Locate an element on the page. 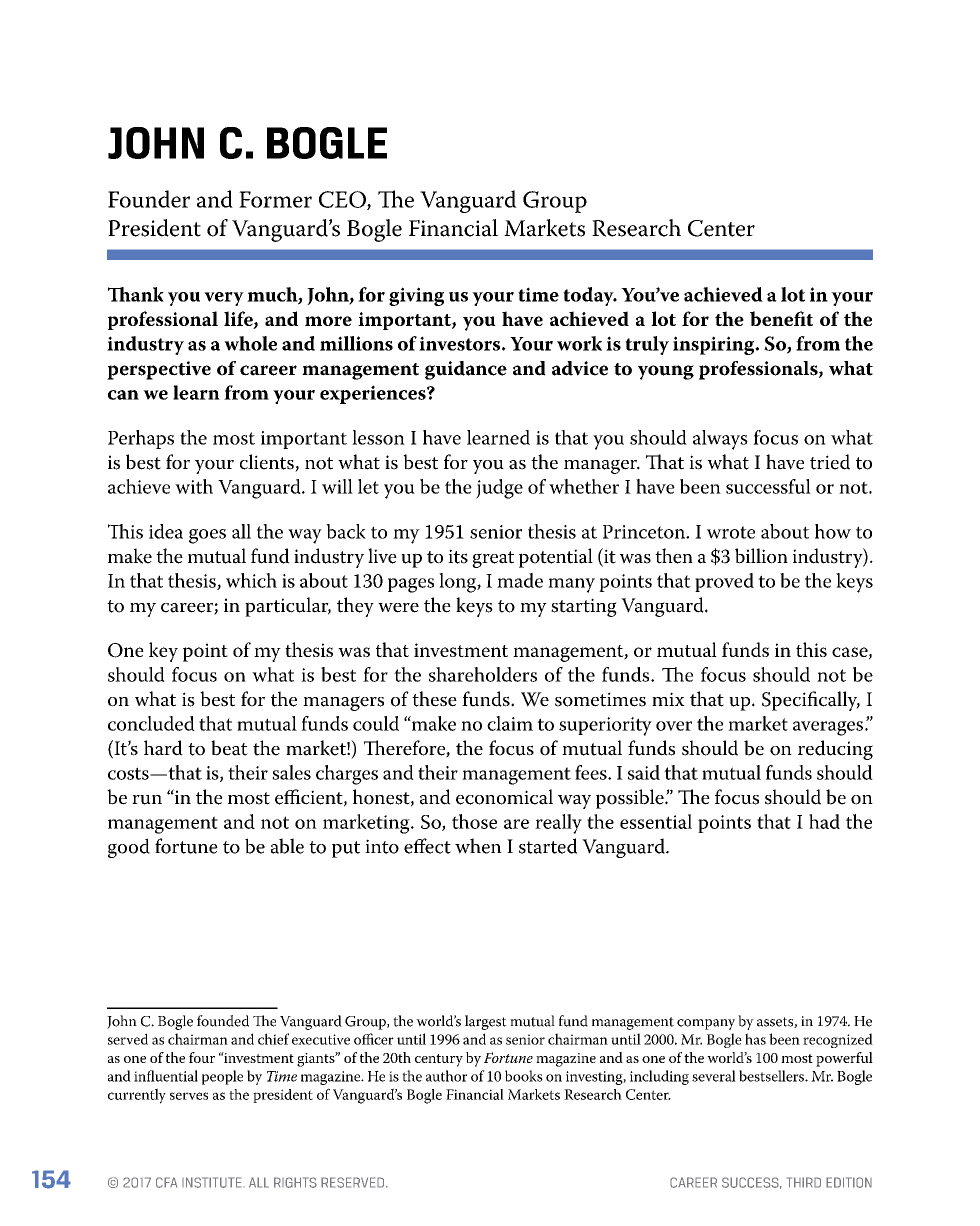 The height and width of the document is (1226, 980). Third is located at coordinates (804, 1182).
